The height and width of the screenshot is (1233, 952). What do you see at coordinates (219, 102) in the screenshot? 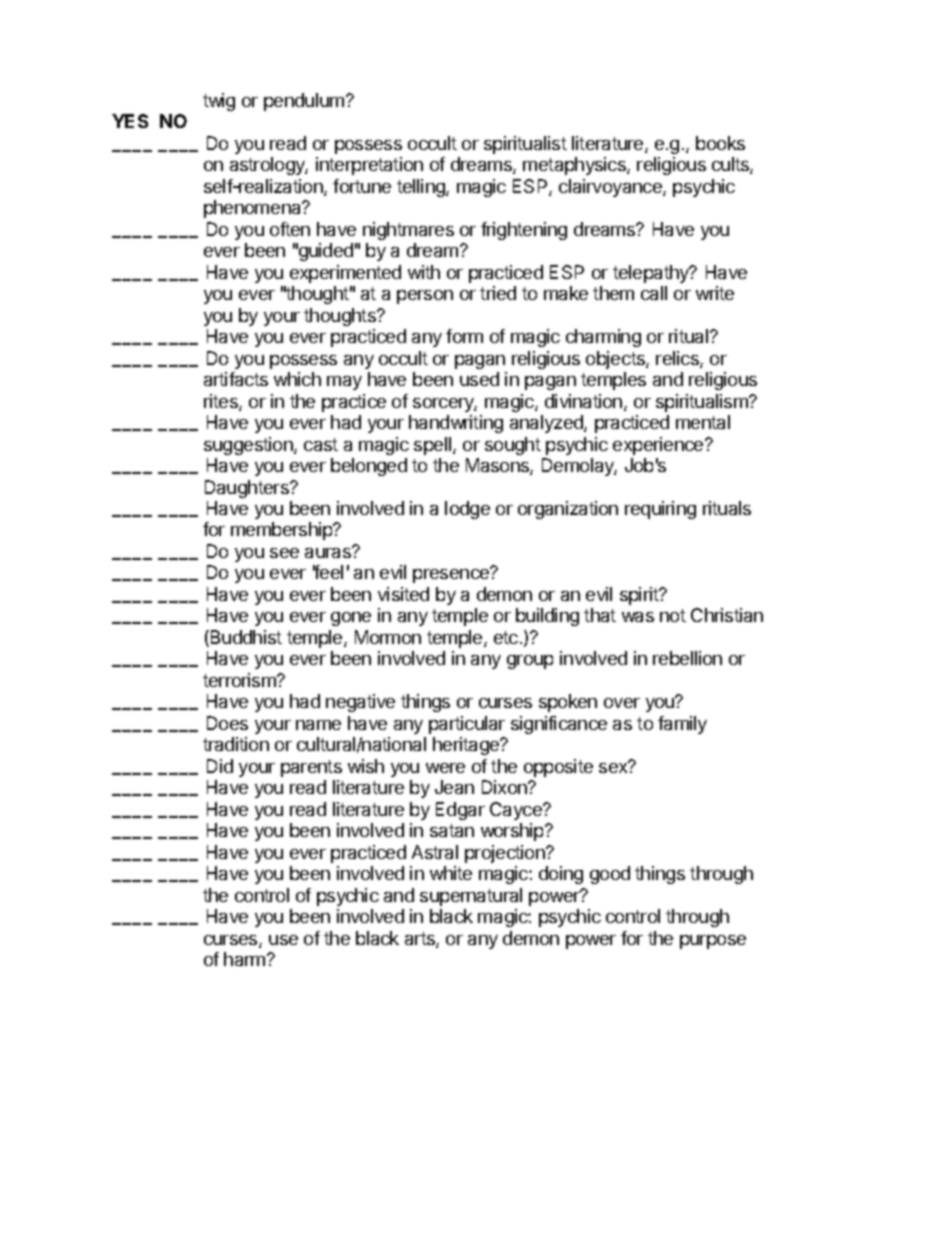
I see `twig` at bounding box center [219, 102].
